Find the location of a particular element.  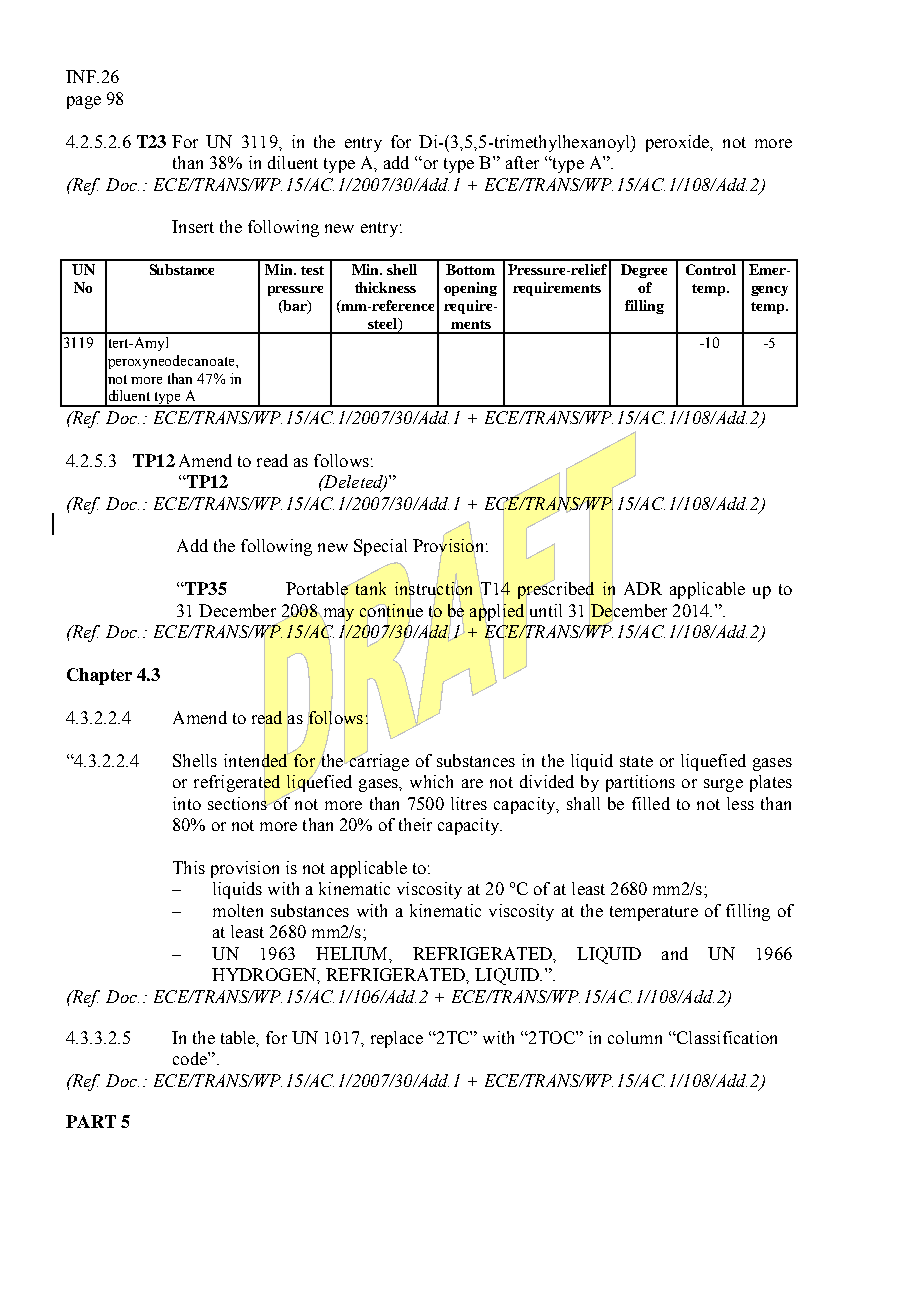

ADR is located at coordinates (643, 588).
